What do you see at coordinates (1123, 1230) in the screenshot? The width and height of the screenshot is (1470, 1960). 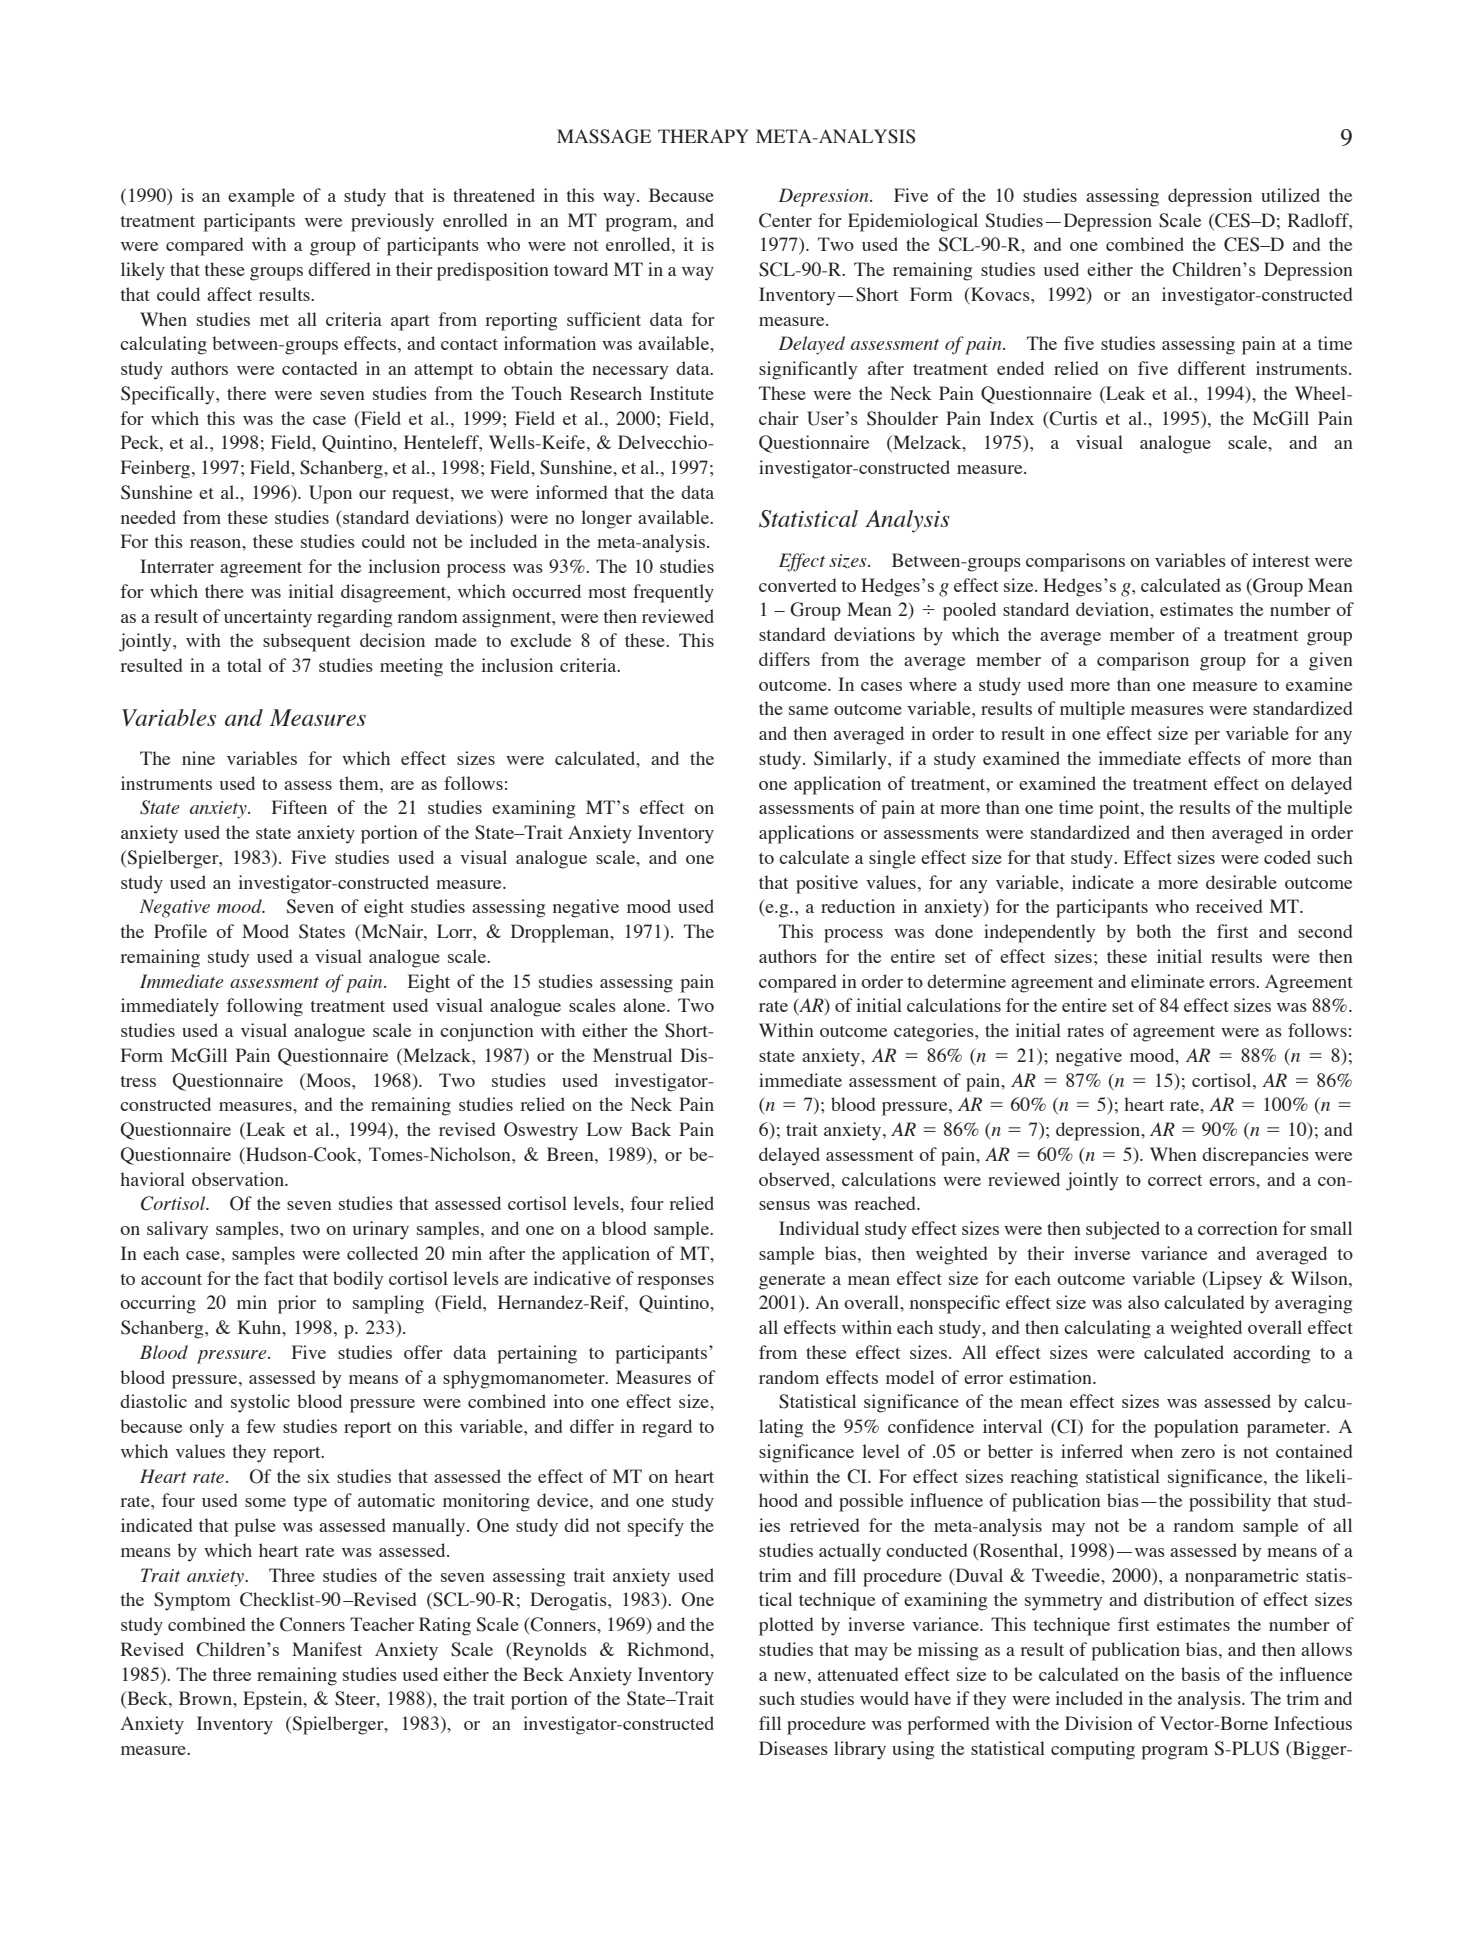 I see `subjected` at bounding box center [1123, 1230].
